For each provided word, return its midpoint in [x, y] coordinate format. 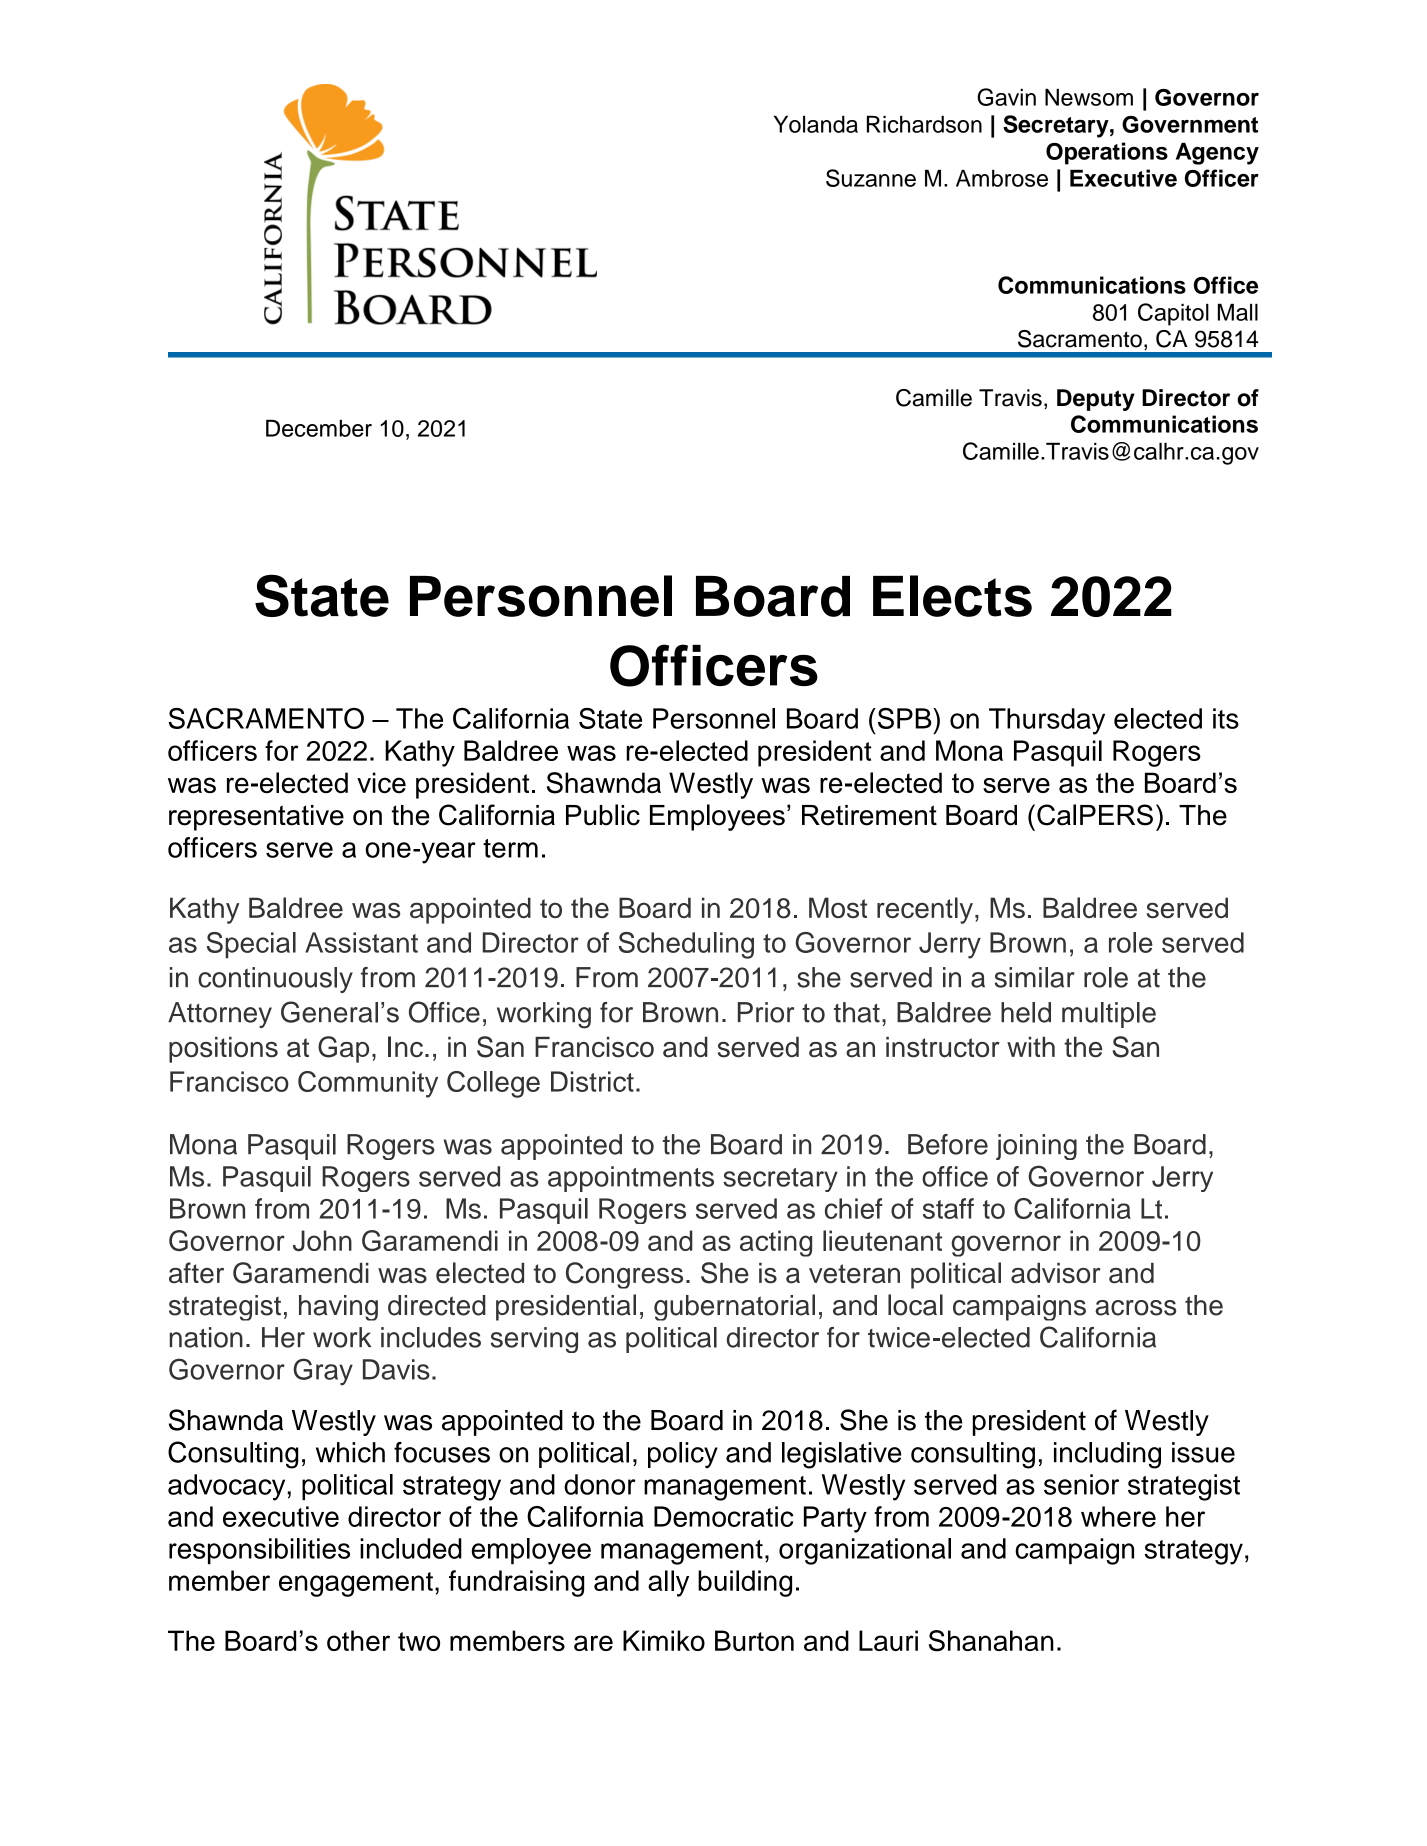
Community [368, 1084]
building [745, 1583]
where [1118, 1516]
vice [381, 782]
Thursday [1047, 721]
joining [1036, 1147]
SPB [904, 718]
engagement [356, 1584]
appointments [631, 1179]
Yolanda [816, 124]
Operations [1107, 153]
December [319, 428]
